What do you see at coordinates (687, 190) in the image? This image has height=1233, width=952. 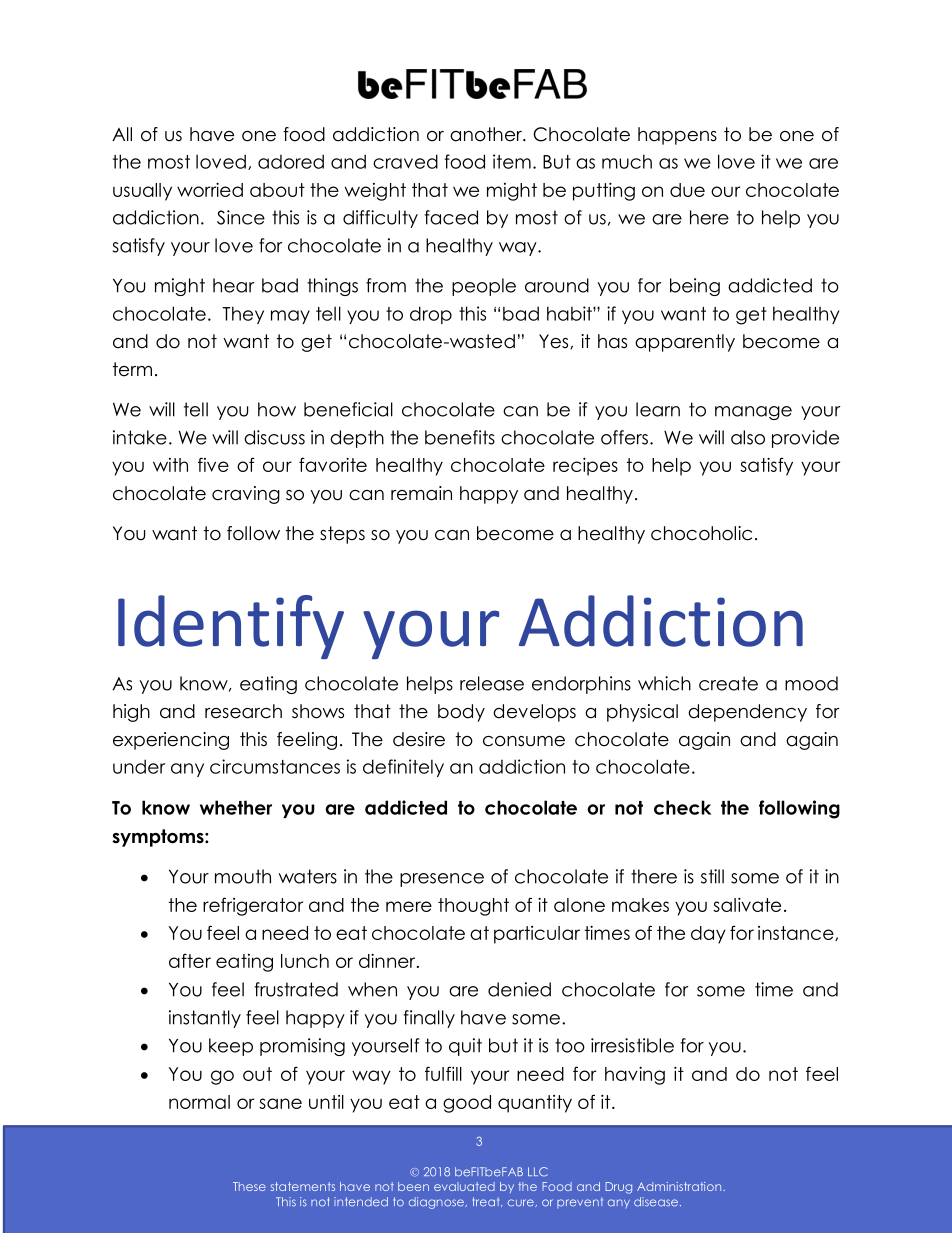 I see `due` at bounding box center [687, 190].
